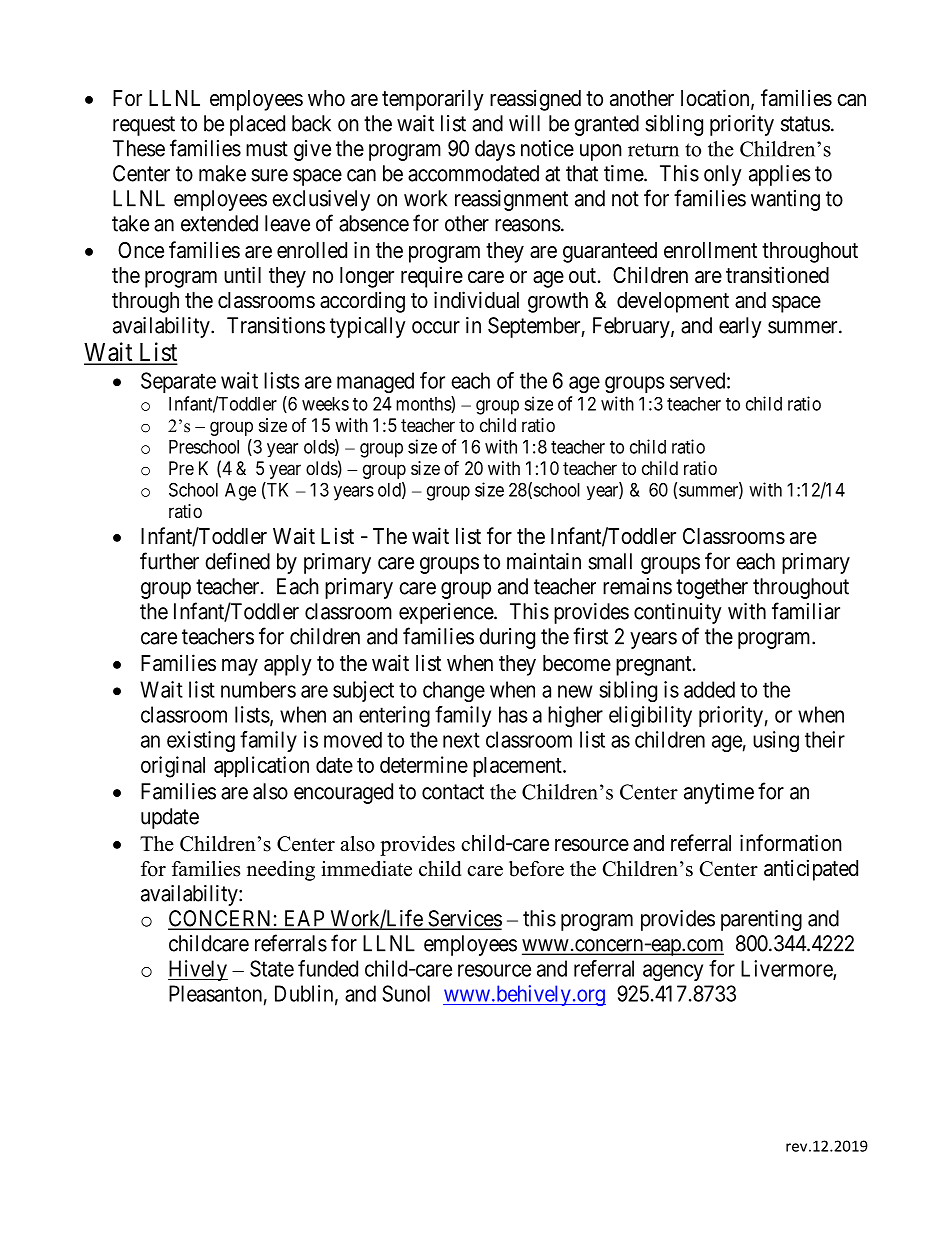 The image size is (952, 1233). I want to click on location, so click(716, 99).
